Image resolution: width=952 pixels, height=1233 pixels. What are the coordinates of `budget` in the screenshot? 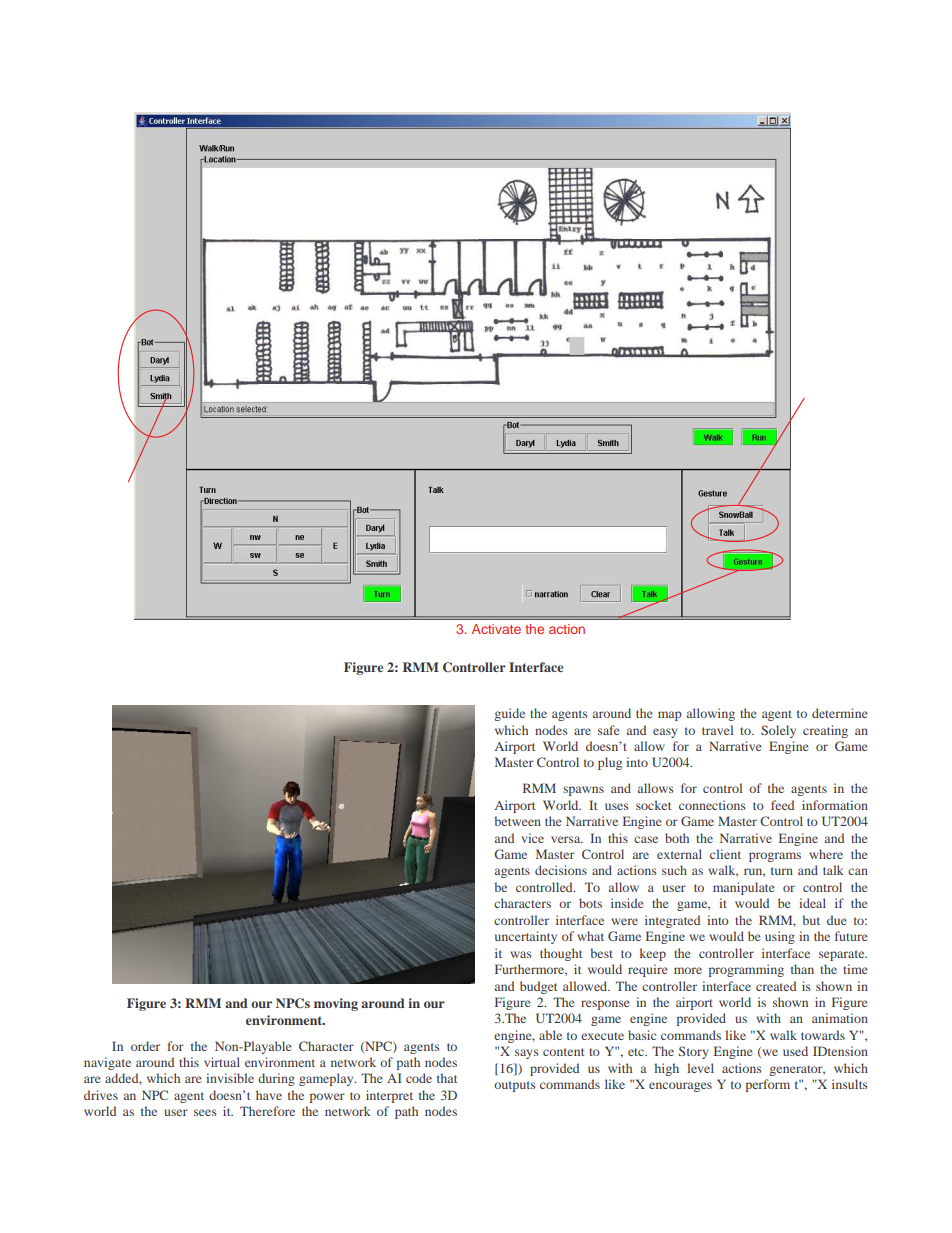 It's located at (538, 987).
